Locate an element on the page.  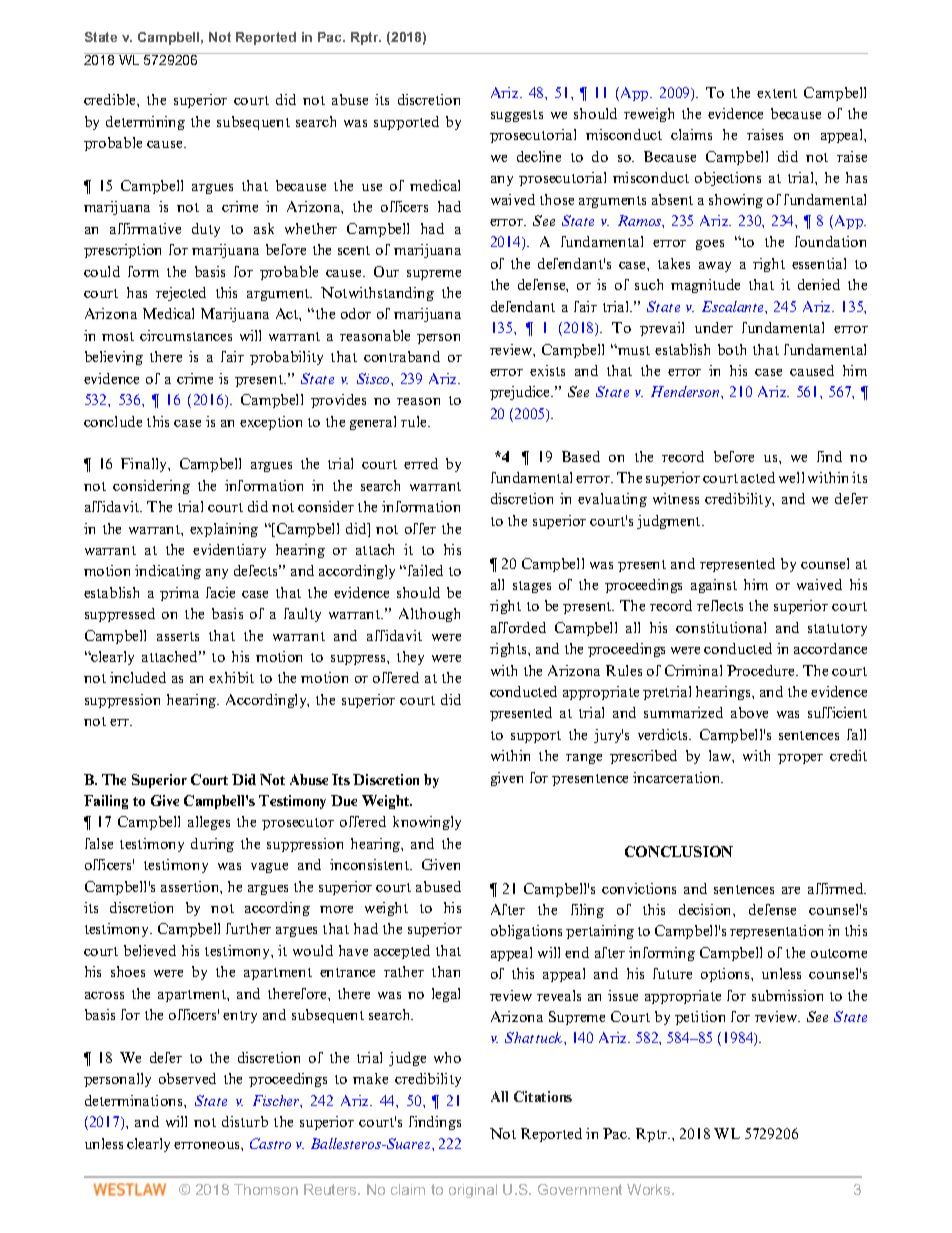
disturb is located at coordinates (245, 1121).
